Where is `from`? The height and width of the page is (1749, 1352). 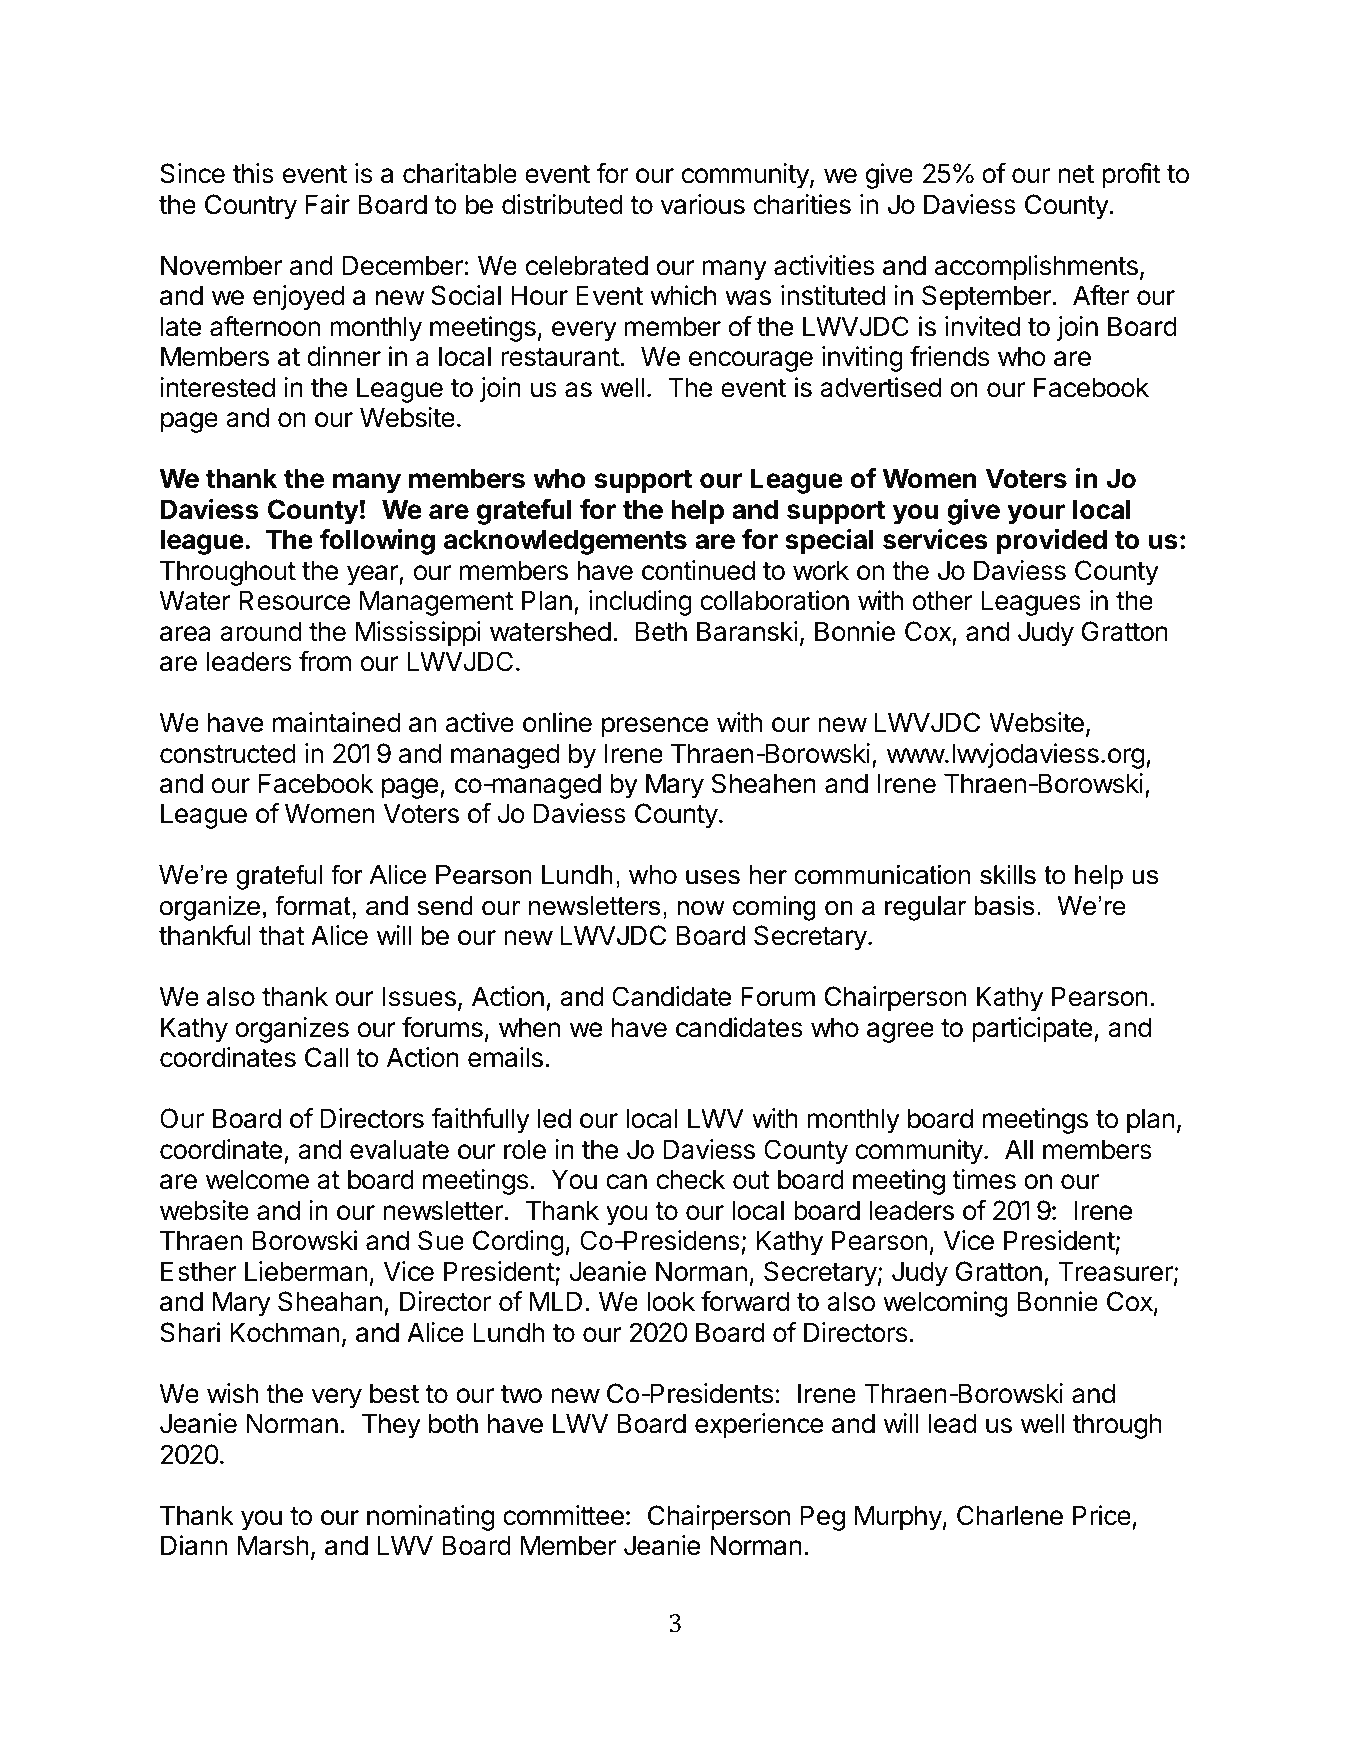
from is located at coordinates (325, 661).
